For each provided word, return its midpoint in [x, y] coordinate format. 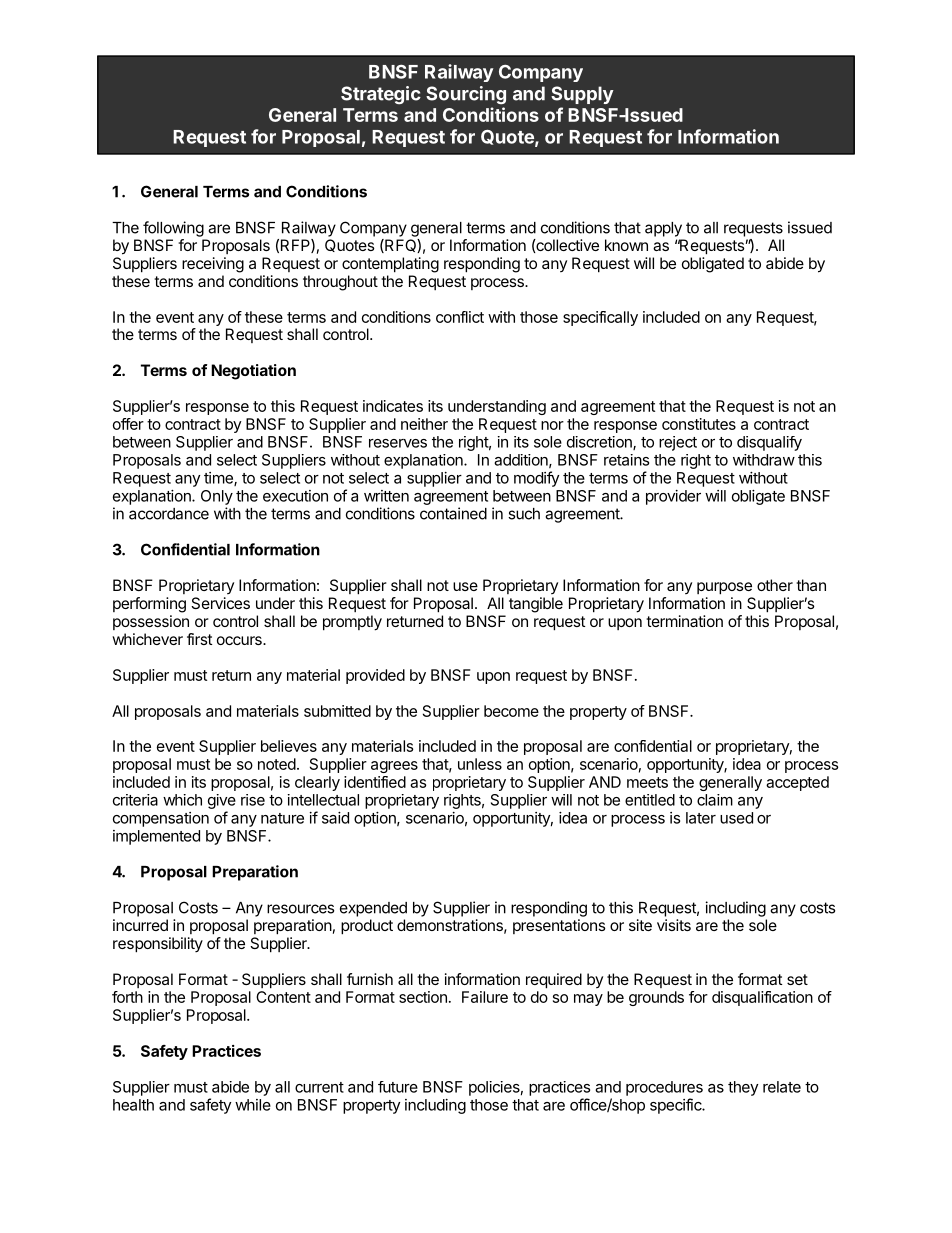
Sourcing [466, 95]
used [736, 818]
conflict [460, 317]
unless [480, 764]
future [398, 1087]
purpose [724, 588]
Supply [582, 95]
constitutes [699, 424]
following [173, 229]
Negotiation [253, 372]
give [222, 801]
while [253, 1105]
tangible [536, 605]
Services [220, 603]
